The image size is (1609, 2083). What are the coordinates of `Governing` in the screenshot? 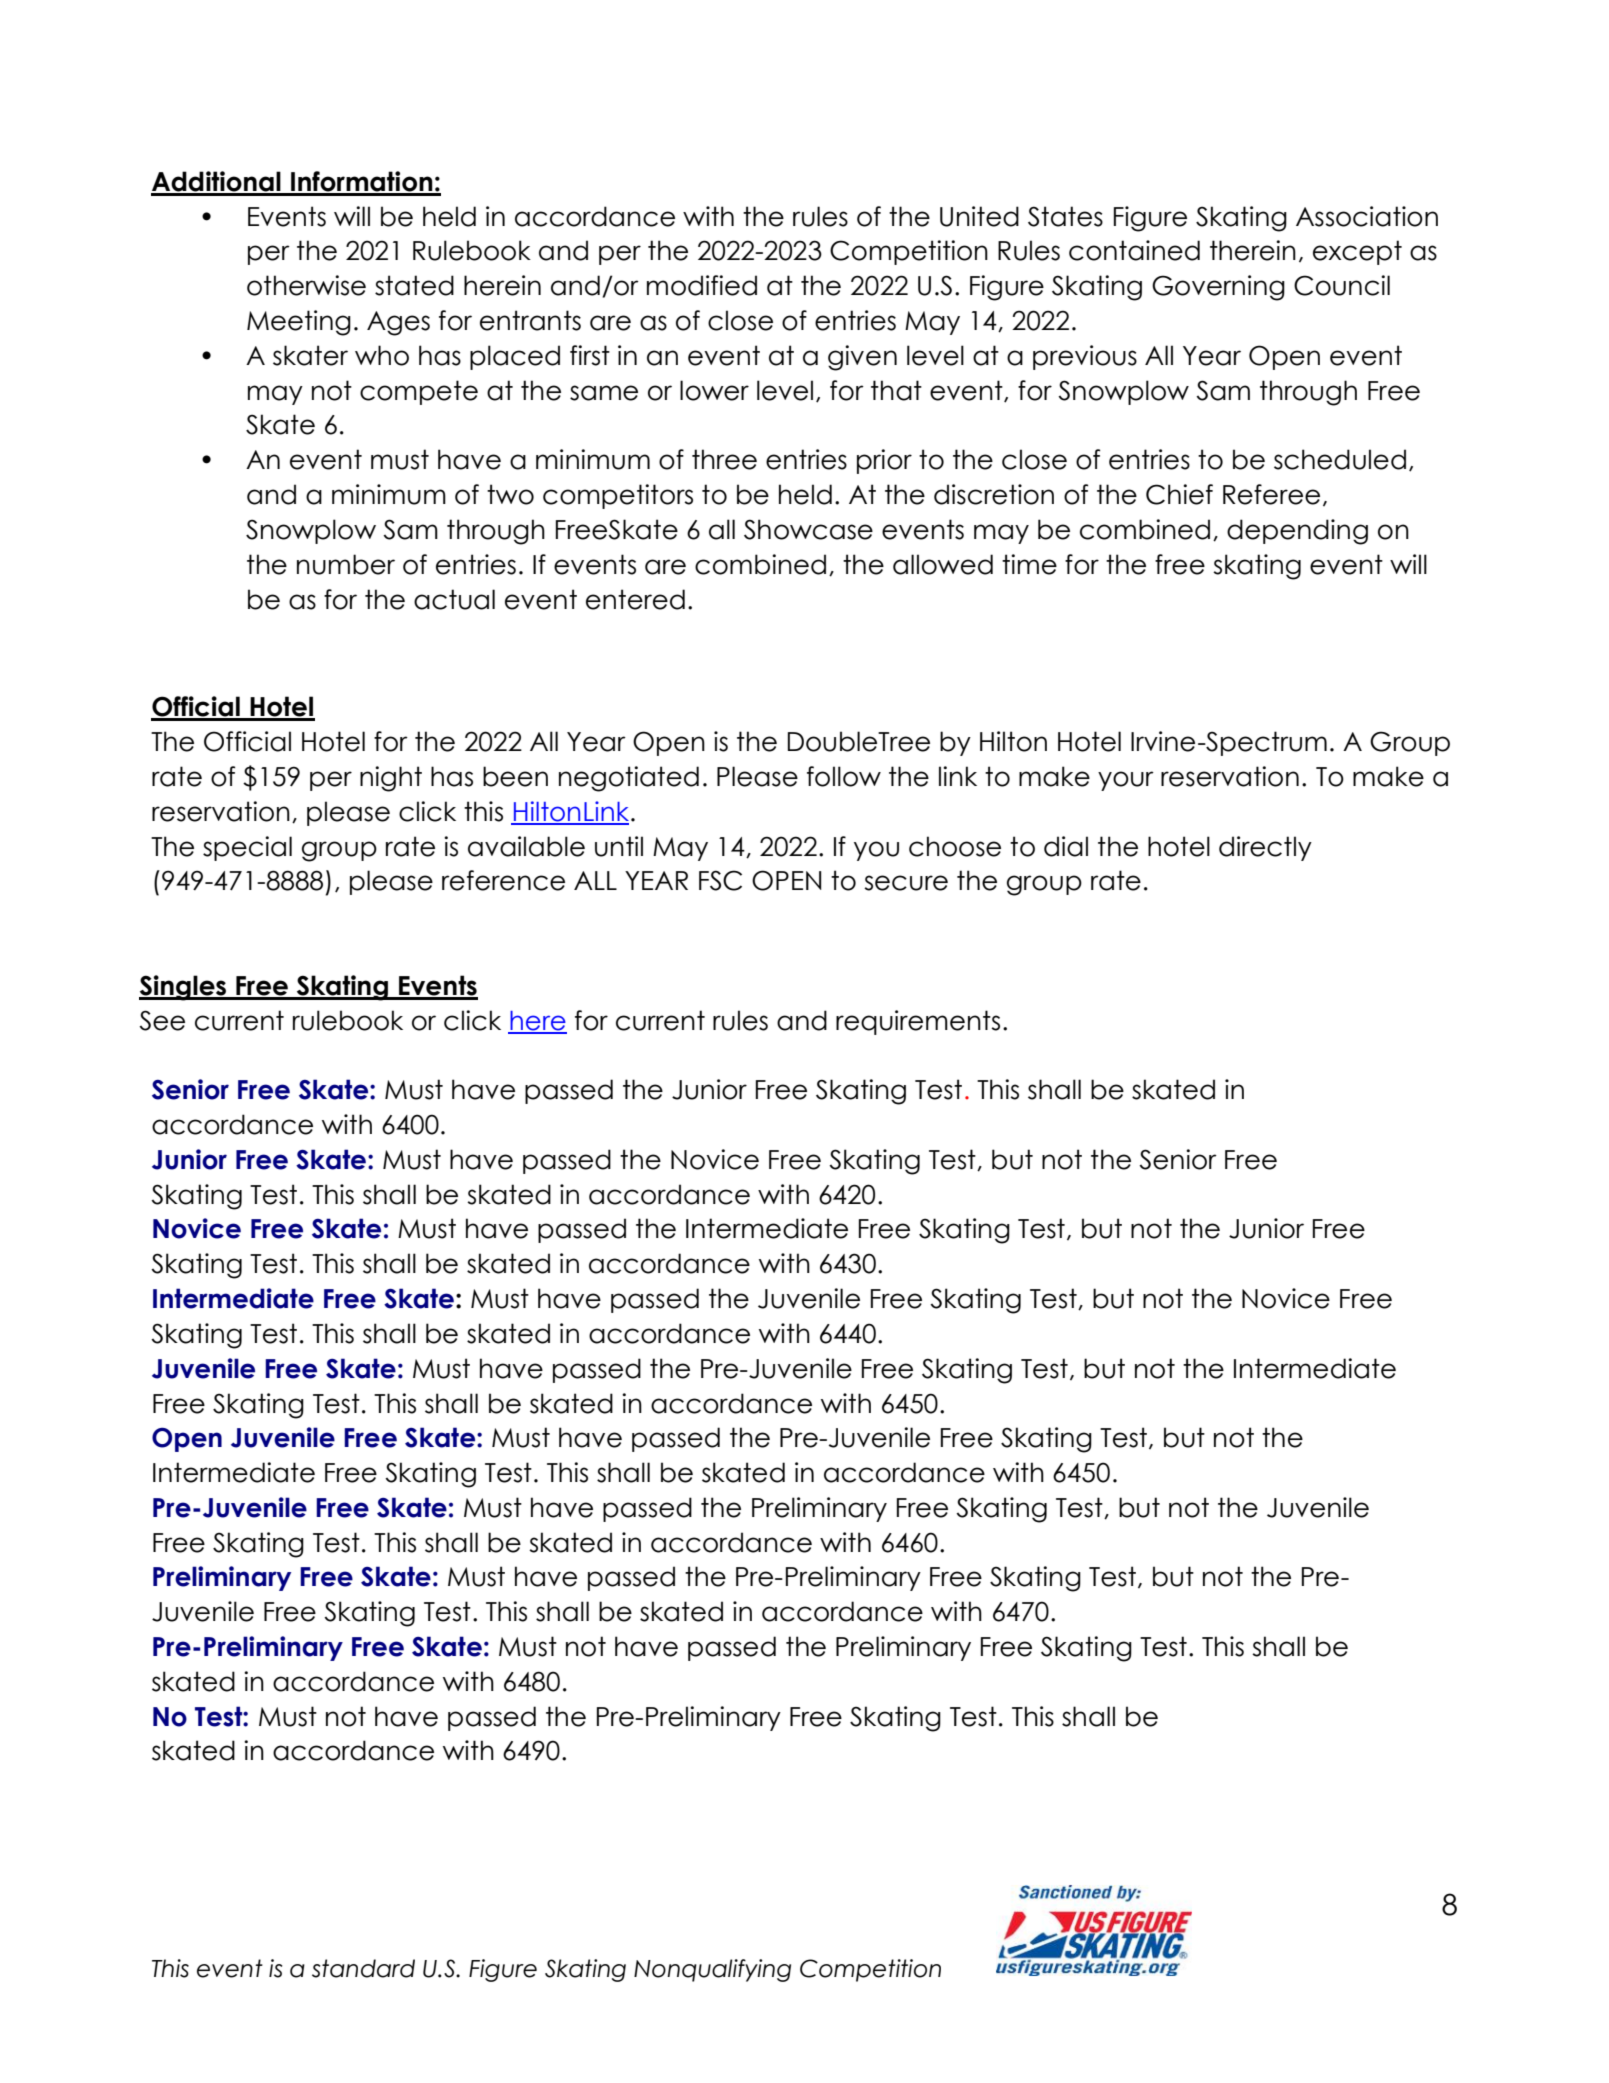 It's located at (1218, 288).
